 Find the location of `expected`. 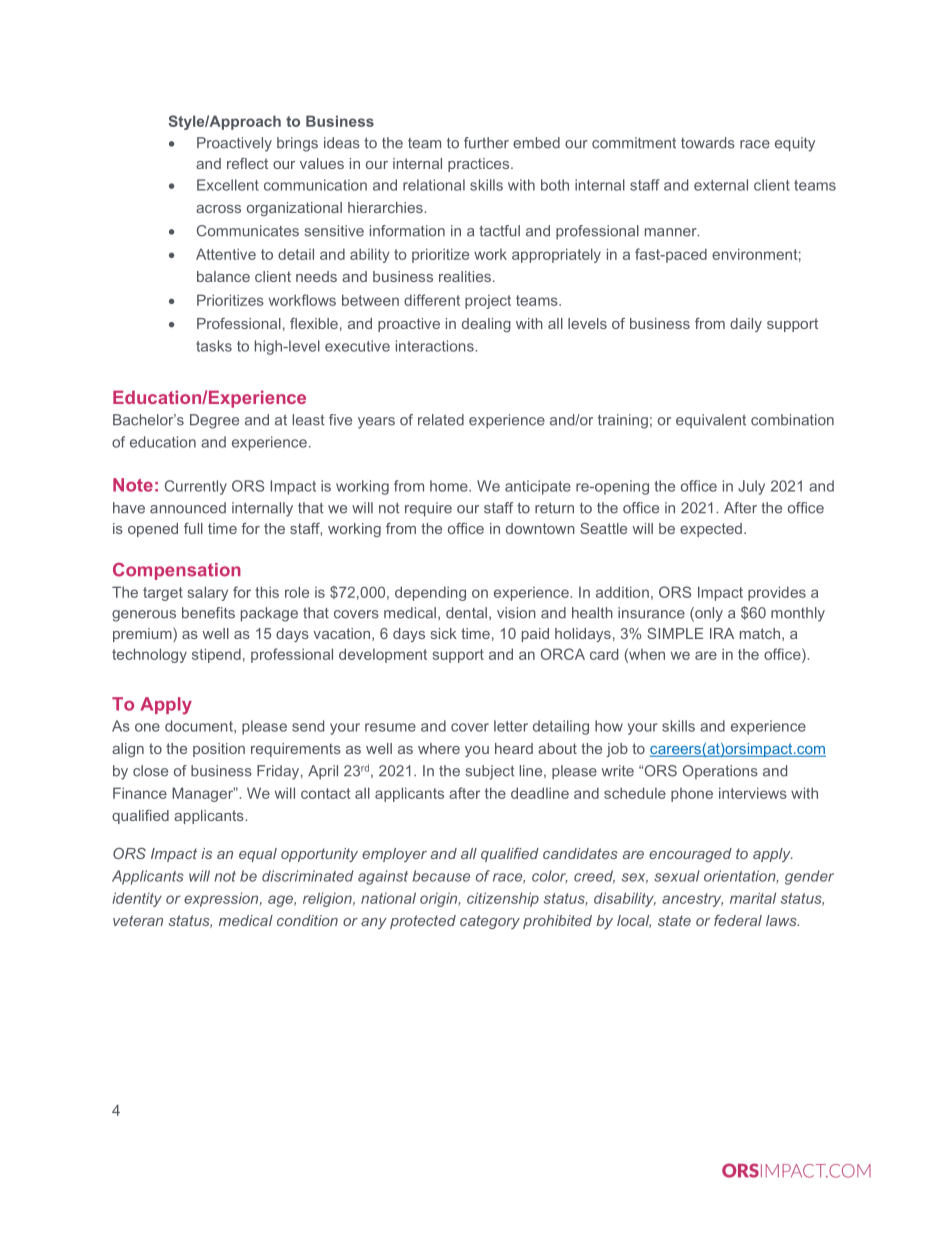

expected is located at coordinates (711, 530).
